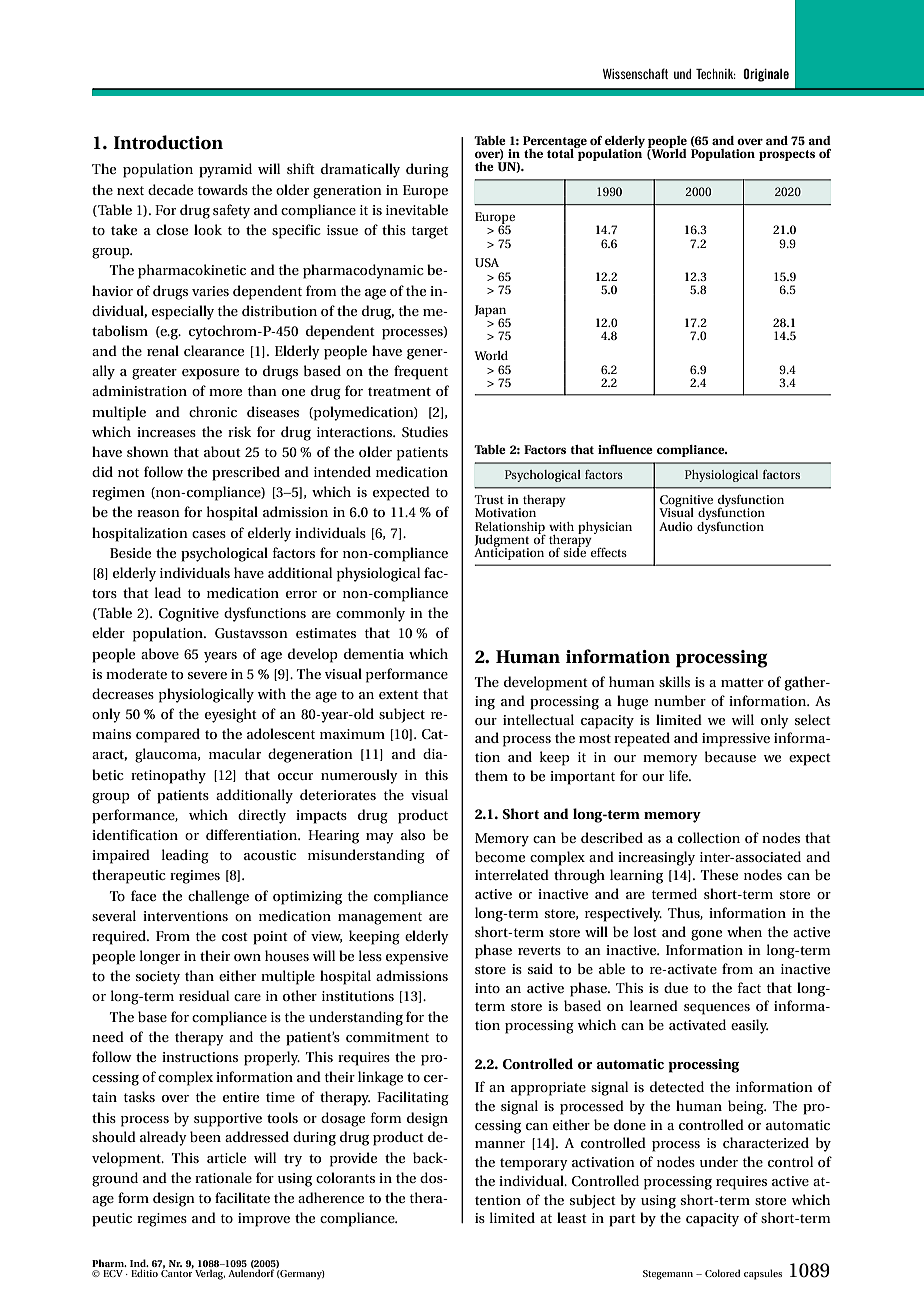 The image size is (924, 1308). Describe the element at coordinates (218, 897) in the document. I see `challenge` at that location.
